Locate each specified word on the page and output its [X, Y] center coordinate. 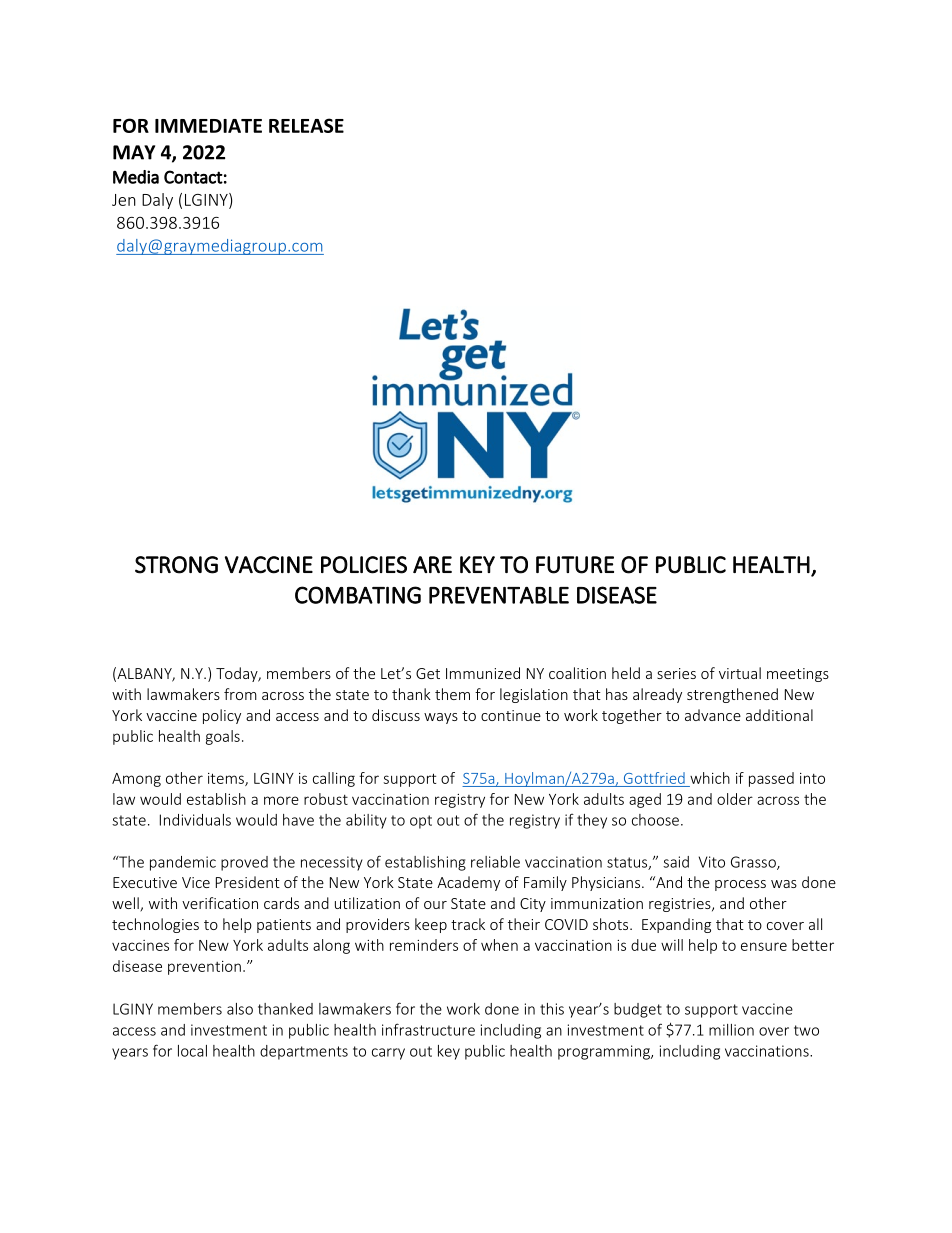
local [192, 1051]
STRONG [176, 565]
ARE [432, 564]
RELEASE [306, 125]
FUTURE [575, 565]
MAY [134, 152]
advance [713, 715]
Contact [193, 177]
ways [441, 718]
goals [223, 737]
